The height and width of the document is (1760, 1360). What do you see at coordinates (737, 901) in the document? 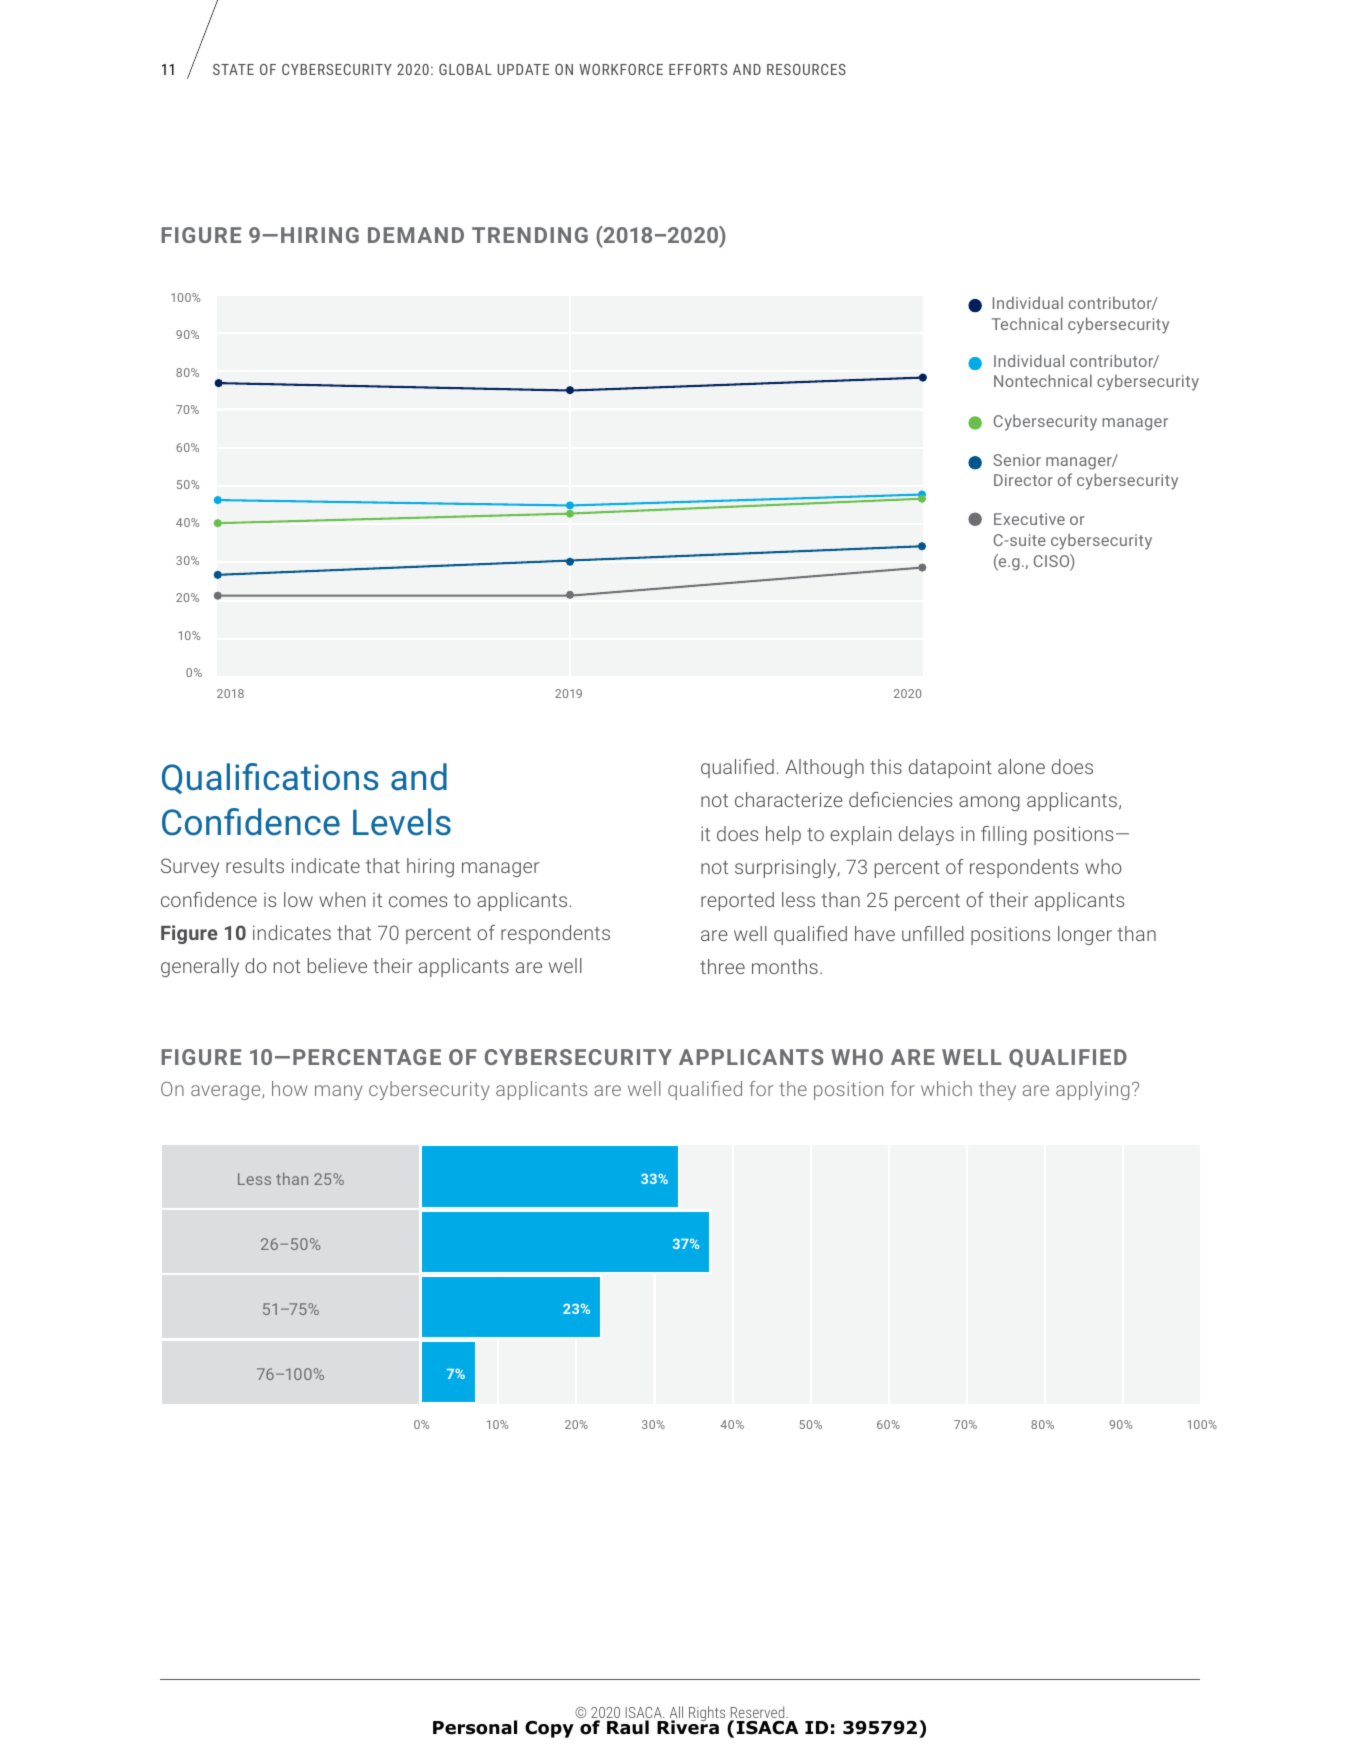
I see `reported` at bounding box center [737, 901].
